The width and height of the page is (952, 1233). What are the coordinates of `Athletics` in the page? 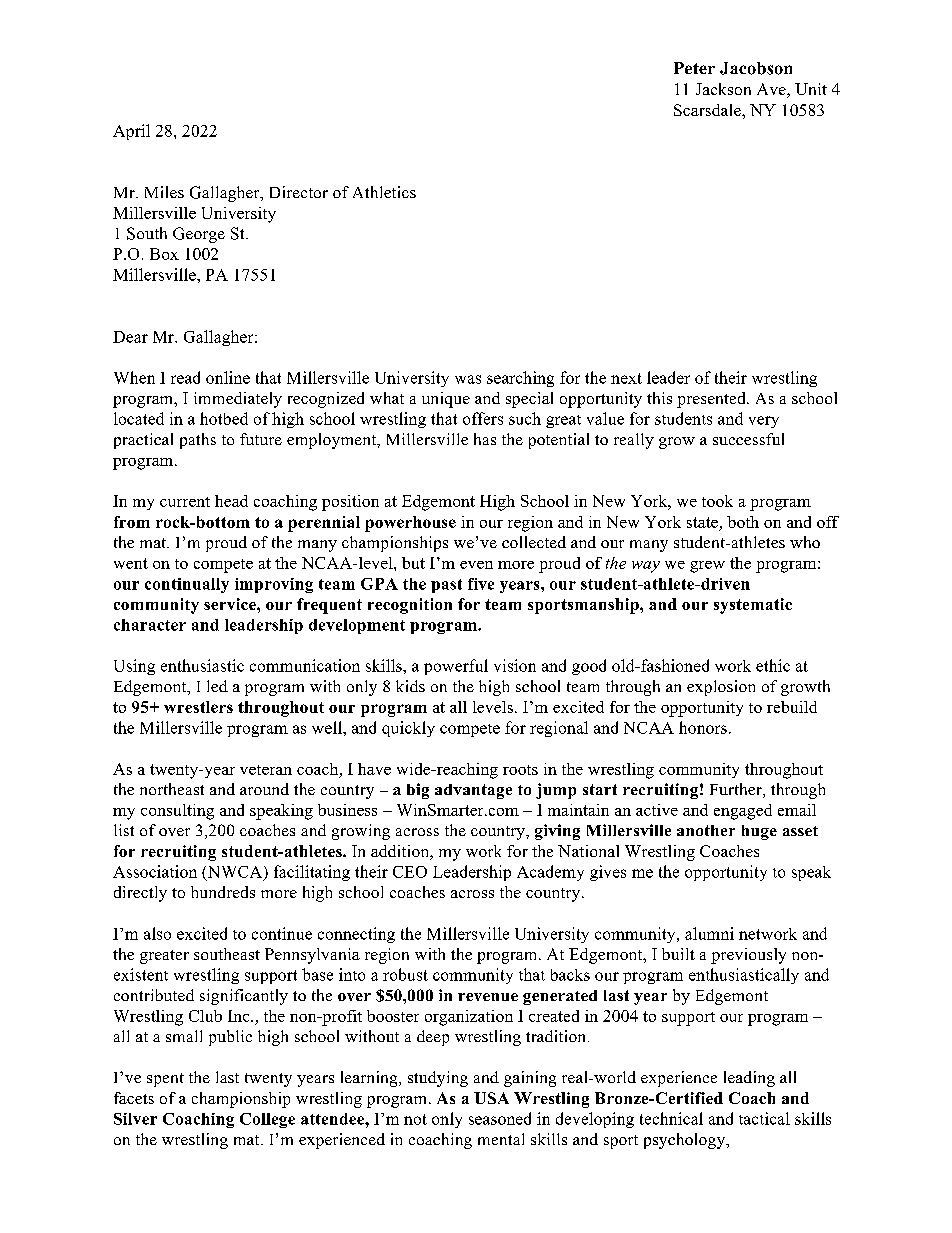 It's located at (384, 192).
